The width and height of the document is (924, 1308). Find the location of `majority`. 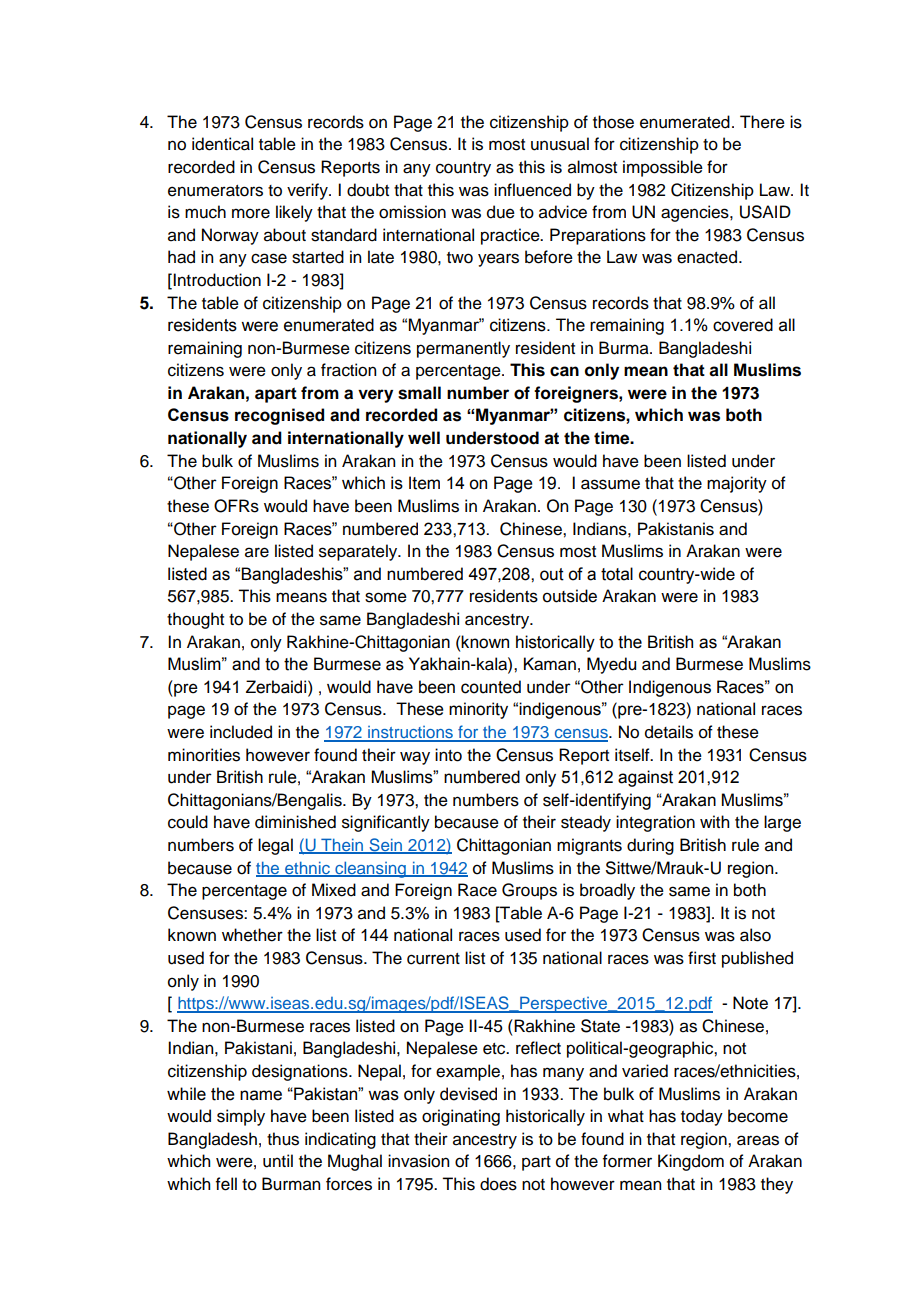

majority is located at coordinates (737, 484).
